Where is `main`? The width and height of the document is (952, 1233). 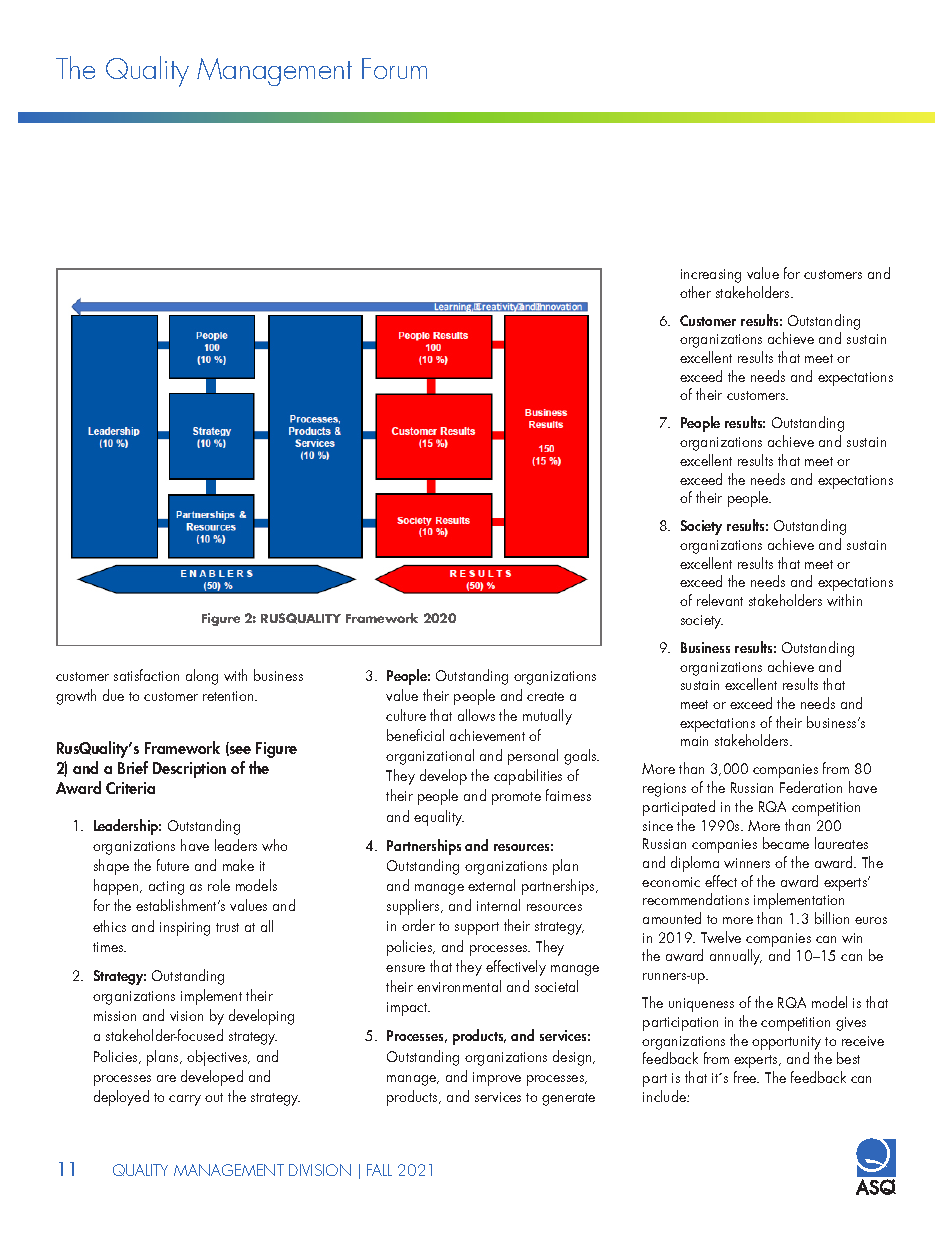
main is located at coordinates (694, 741).
